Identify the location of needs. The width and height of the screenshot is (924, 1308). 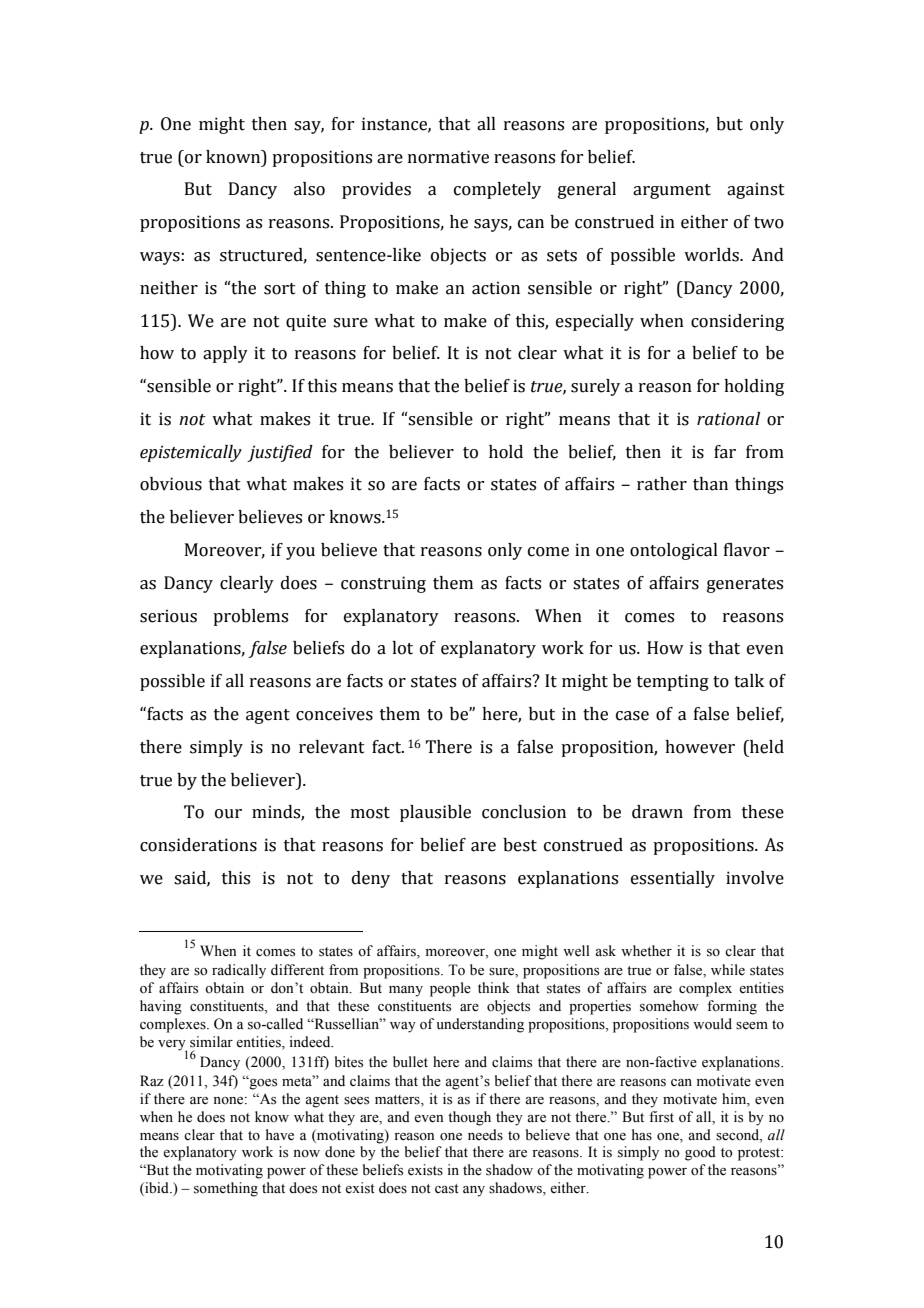
(485, 1135).
